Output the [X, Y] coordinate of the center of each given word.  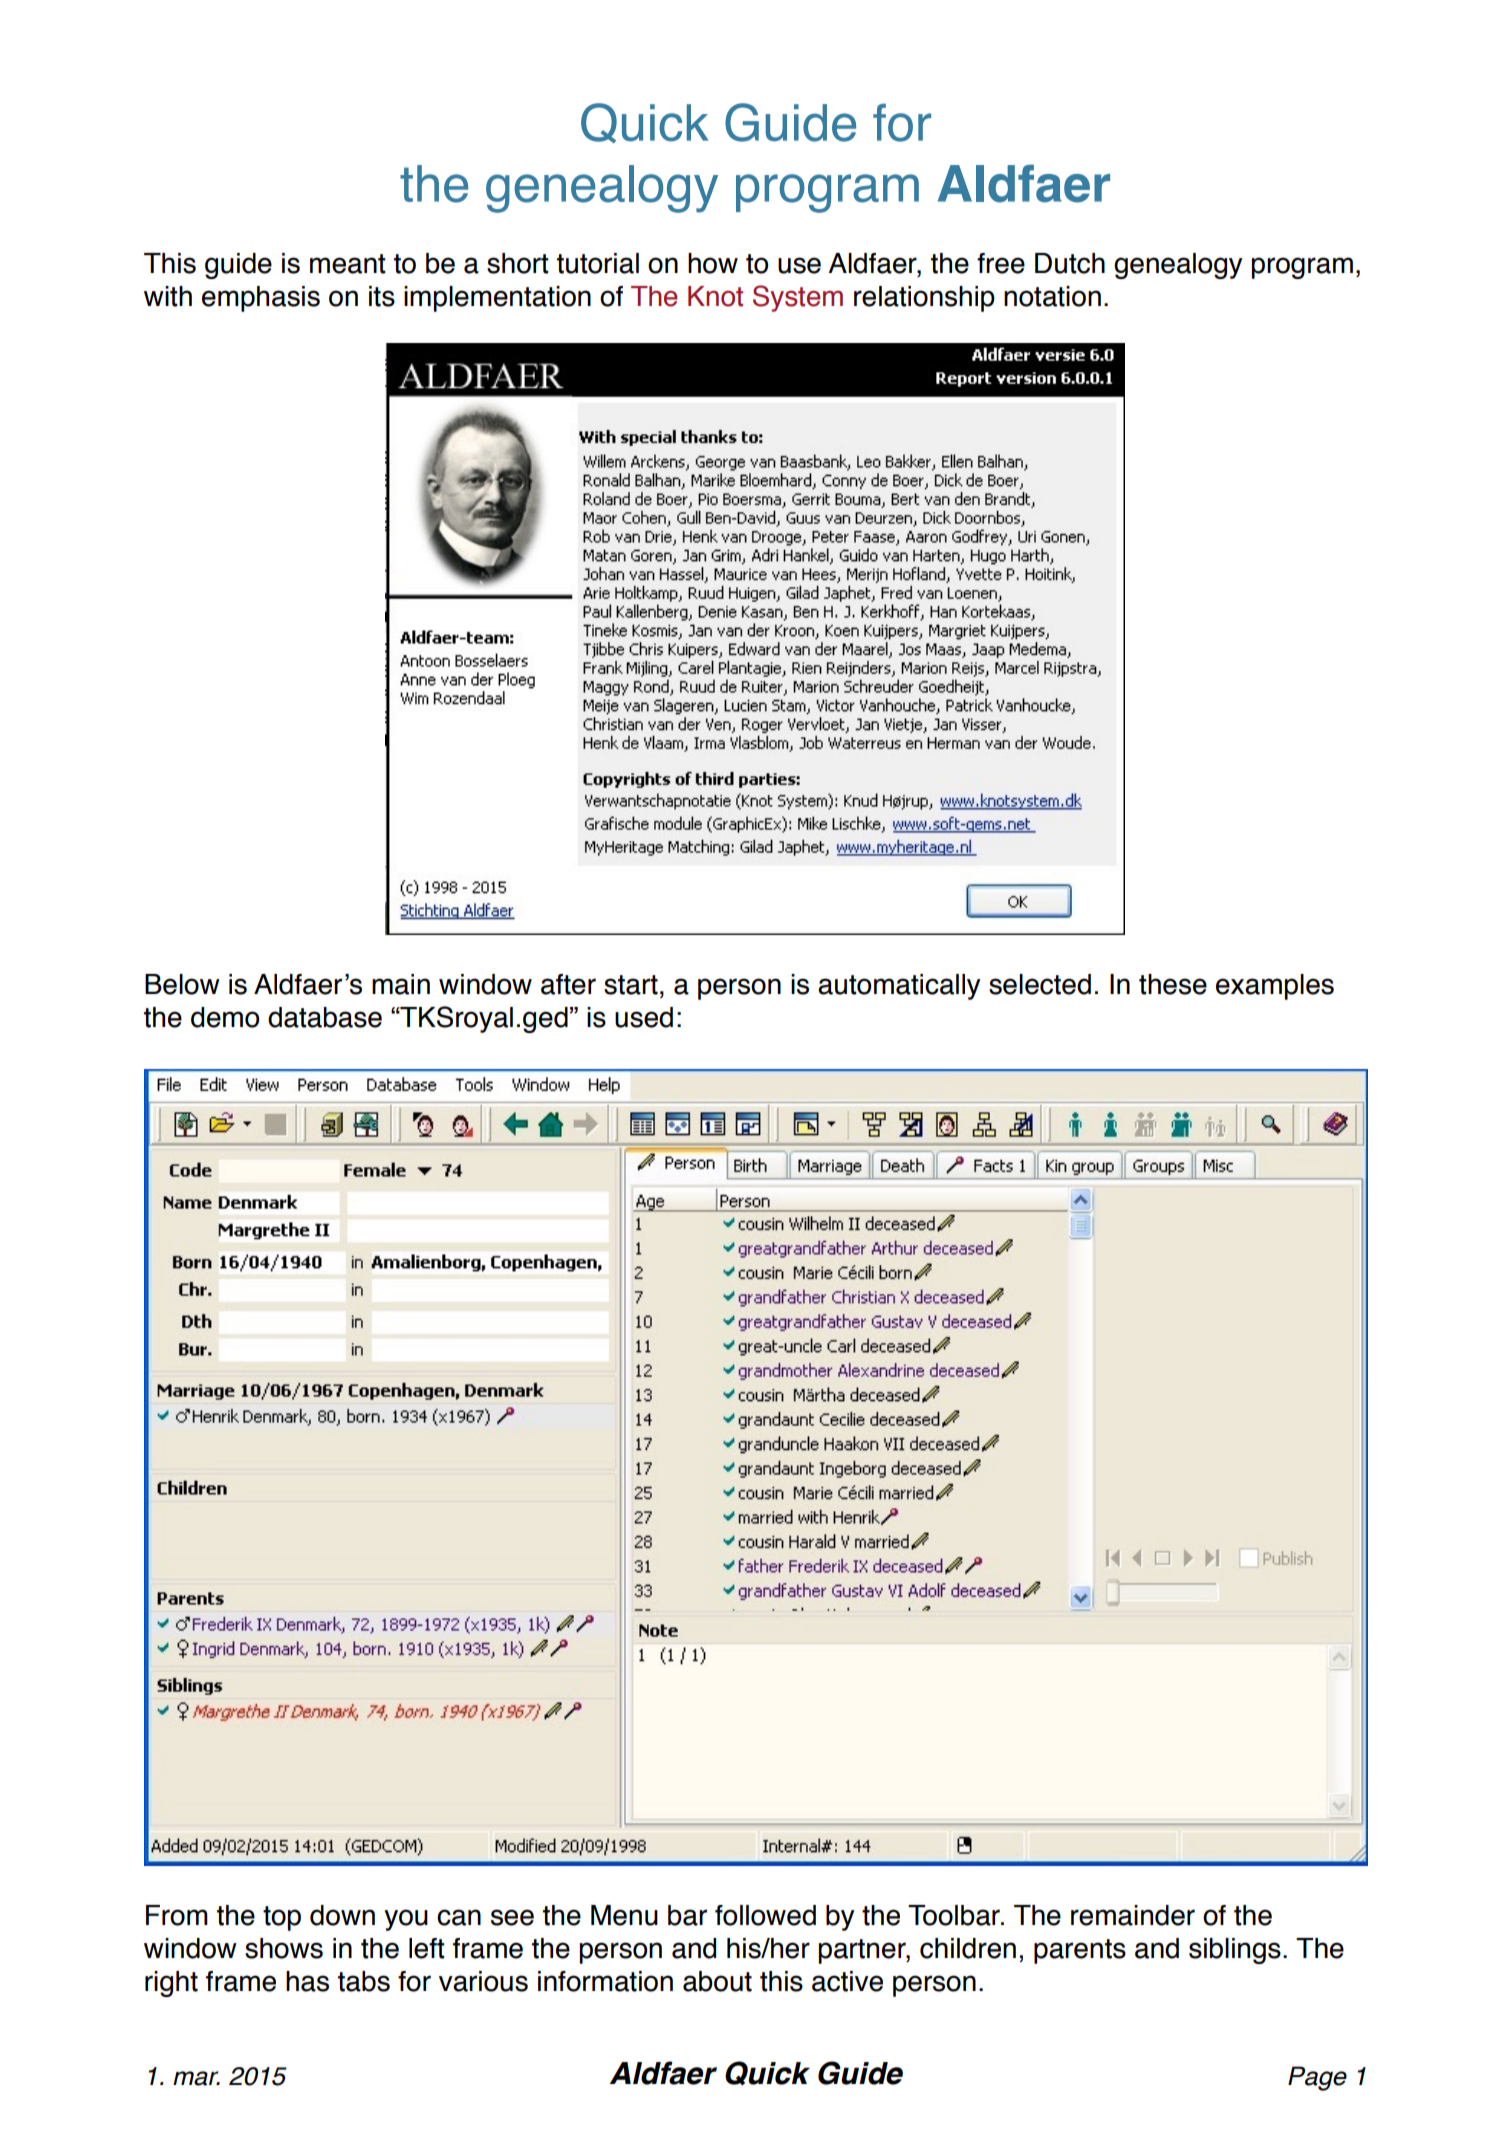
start [631, 985]
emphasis [261, 299]
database [325, 1017]
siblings [1235, 1951]
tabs [364, 1981]
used [644, 1017]
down [342, 1915]
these [1173, 984]
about [717, 1981]
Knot [715, 296]
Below [182, 984]
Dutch [1070, 263]
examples [1275, 987]
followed [765, 1915]
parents [1080, 1951]
